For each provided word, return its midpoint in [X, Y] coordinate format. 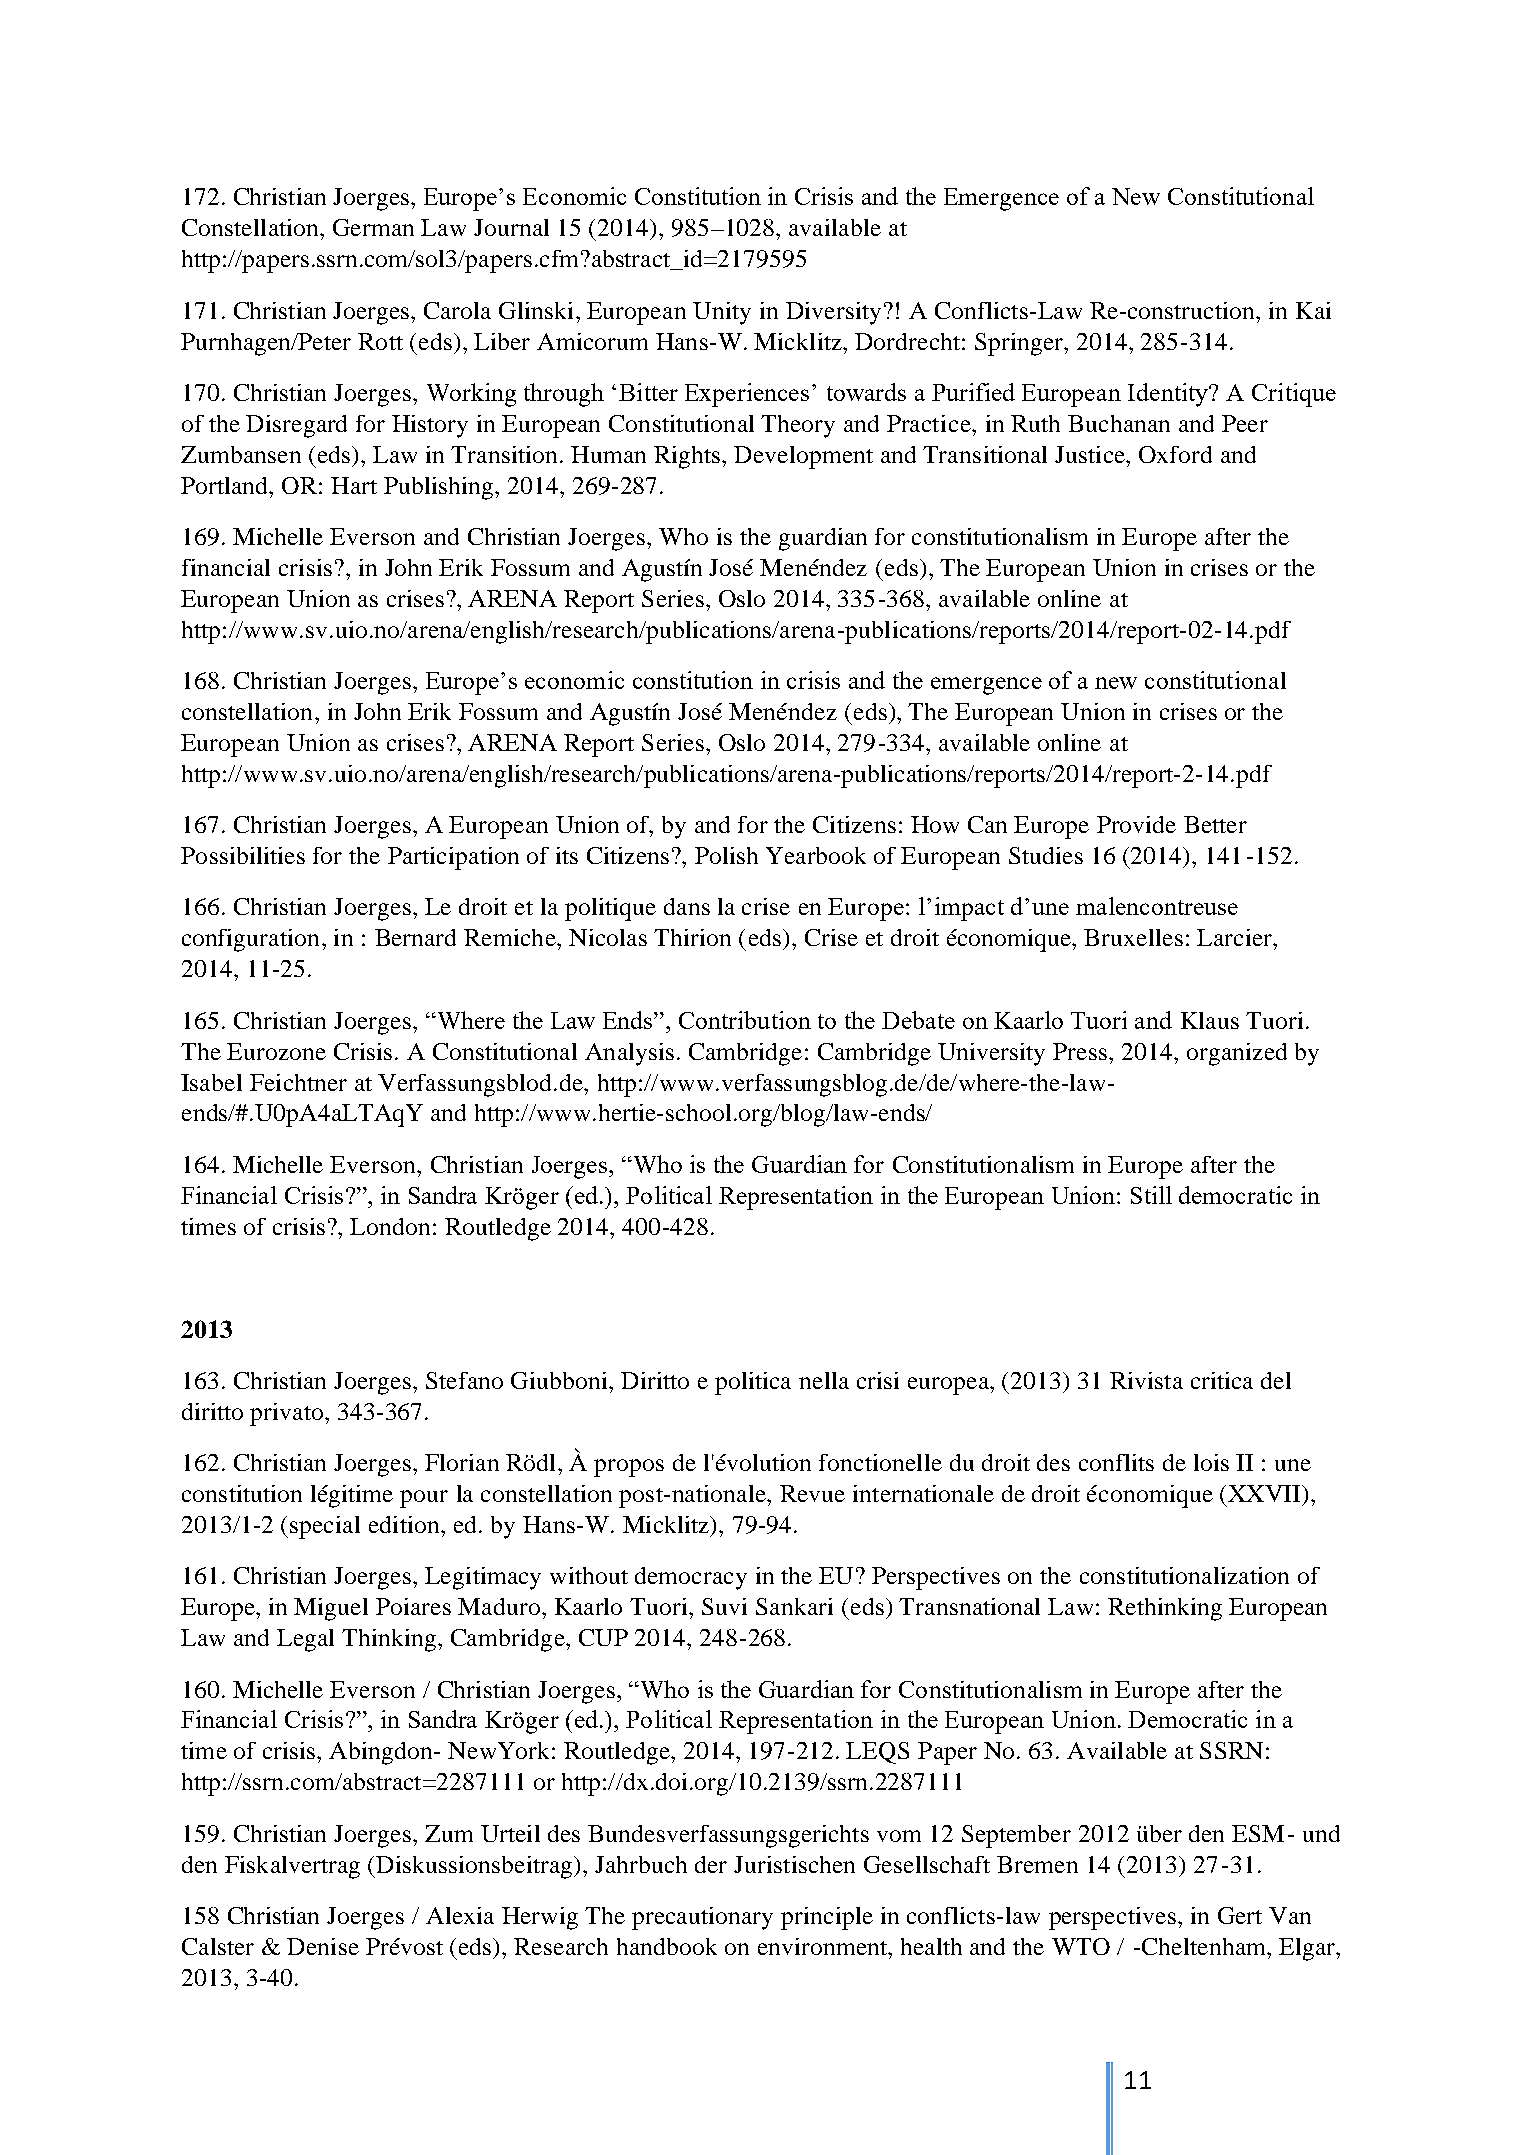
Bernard [415, 937]
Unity [722, 313]
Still [1151, 1195]
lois [1211, 1462]
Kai [1313, 310]
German [373, 227]
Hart [354, 485]
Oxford [1175, 454]
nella [824, 1380]
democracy [691, 1578]
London [390, 1226]
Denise [323, 1946]
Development [803, 457]
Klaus [1210, 1020]
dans [687, 906]
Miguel [331, 1609]
